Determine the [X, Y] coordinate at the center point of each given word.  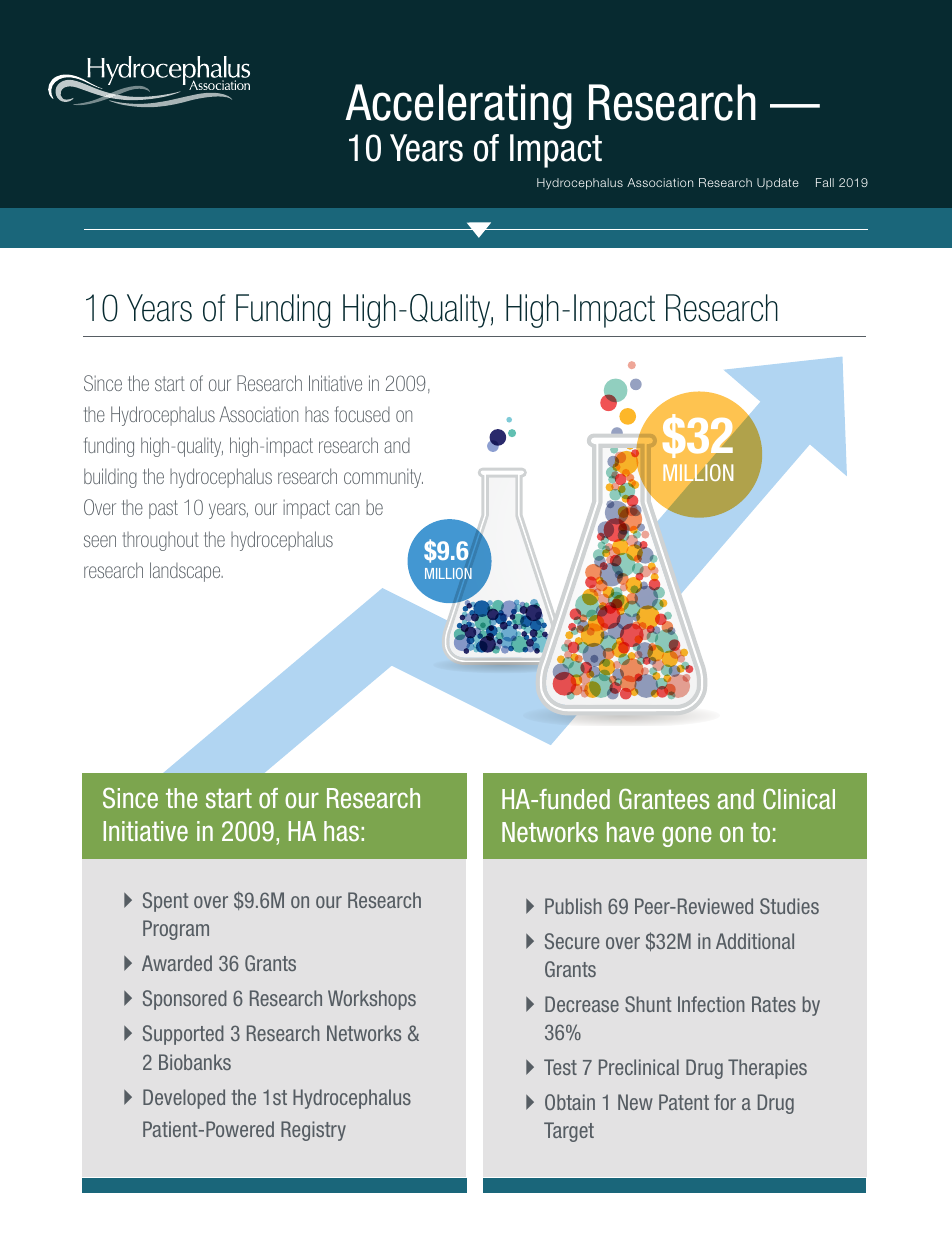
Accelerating [458, 106]
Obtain [570, 1102]
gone [687, 836]
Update [778, 183]
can [347, 509]
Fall [825, 182]
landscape [186, 572]
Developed [184, 1099]
